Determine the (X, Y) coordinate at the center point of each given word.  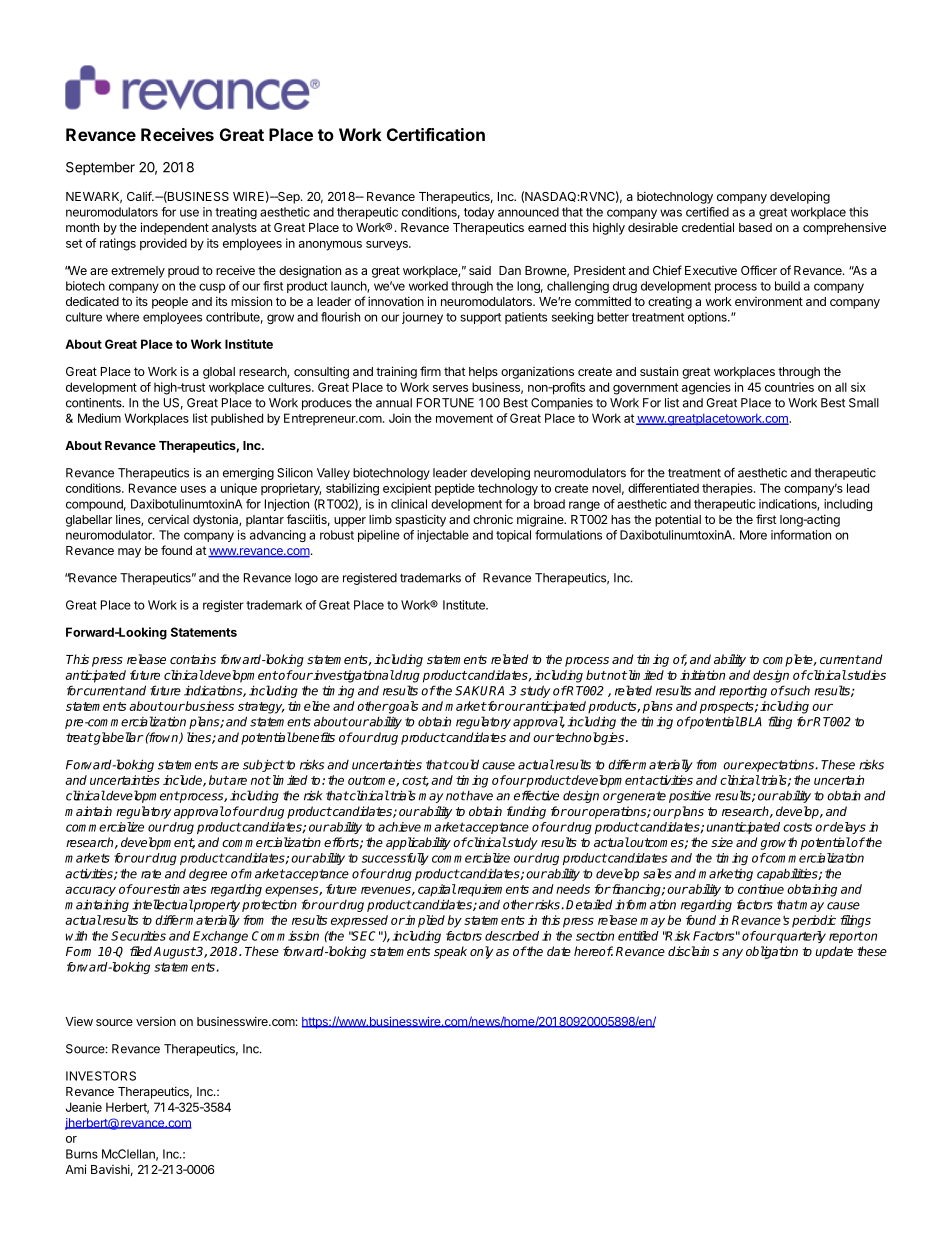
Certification (436, 134)
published (237, 419)
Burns (82, 1154)
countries (789, 387)
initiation (702, 675)
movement (464, 418)
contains (193, 659)
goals (402, 707)
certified (707, 212)
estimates (179, 889)
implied (424, 921)
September (100, 168)
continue (761, 889)
